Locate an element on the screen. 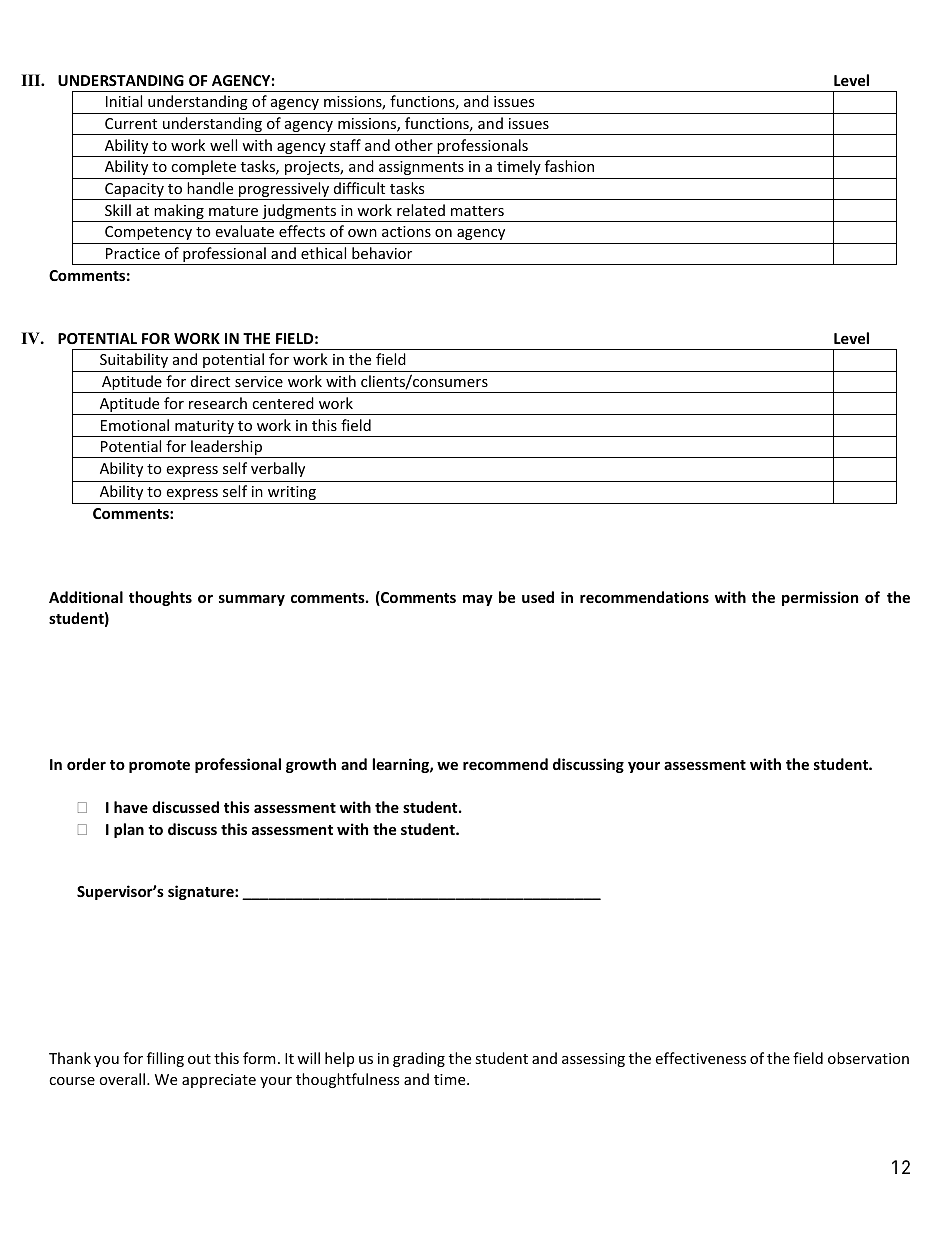 This screenshot has width=952, height=1233. filling is located at coordinates (165, 1059).
